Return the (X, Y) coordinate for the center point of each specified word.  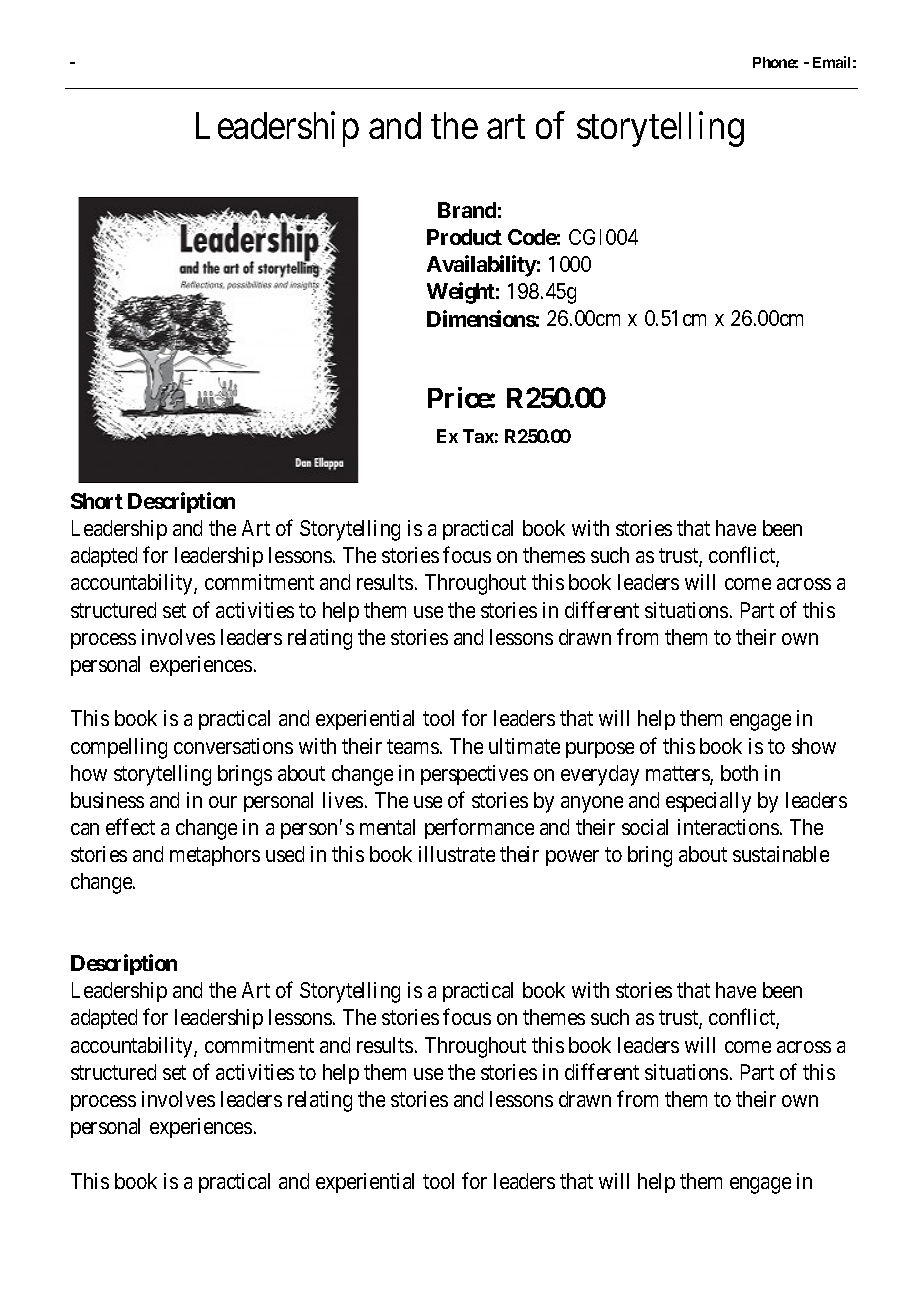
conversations (233, 746)
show (814, 746)
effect (130, 826)
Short (97, 501)
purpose (600, 750)
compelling (119, 748)
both (739, 773)
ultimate (524, 746)
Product (464, 237)
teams (413, 746)
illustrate (457, 854)
